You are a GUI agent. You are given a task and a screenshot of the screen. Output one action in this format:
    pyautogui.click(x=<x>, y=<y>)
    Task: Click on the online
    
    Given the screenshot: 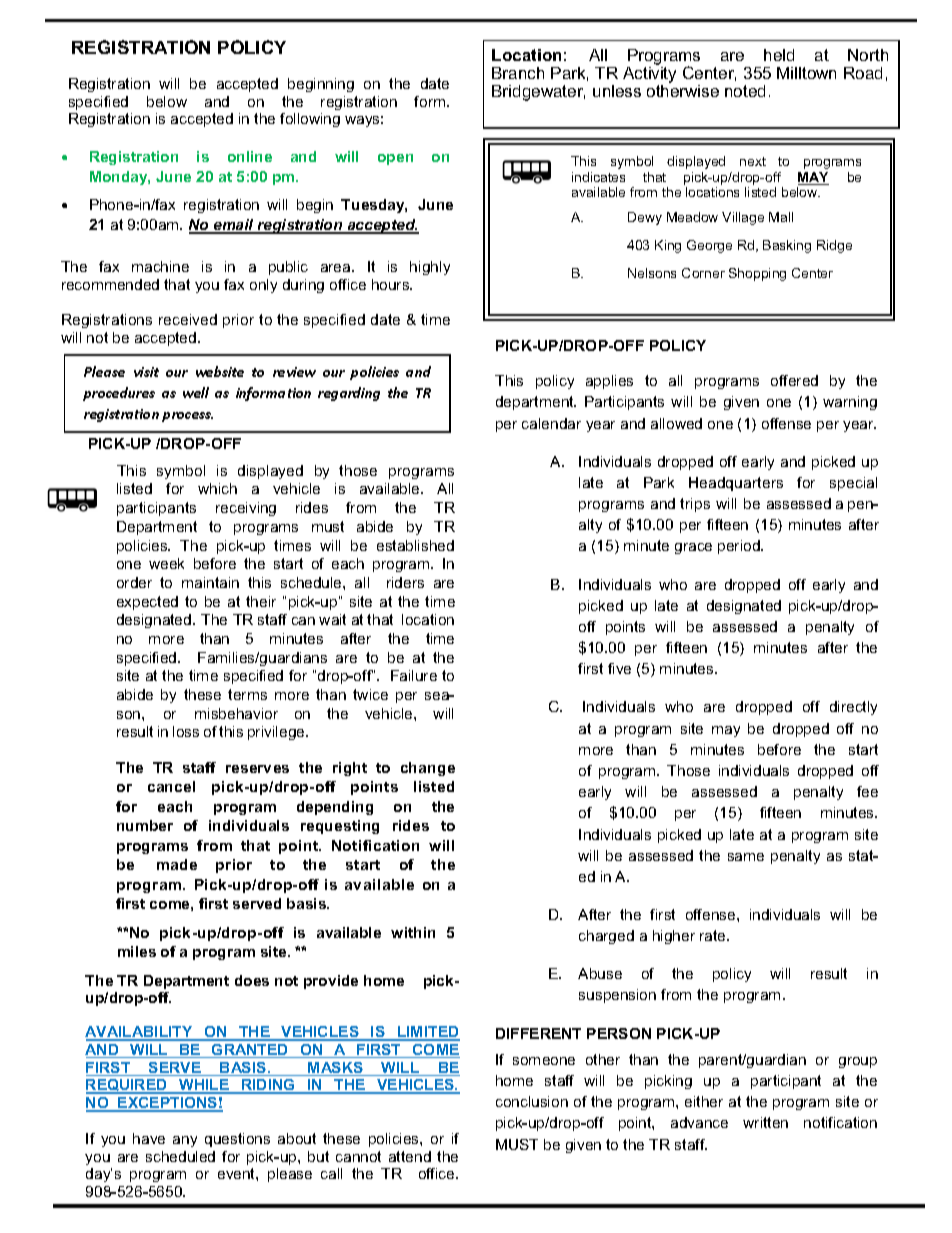 What is the action you would take?
    pyautogui.click(x=250, y=156)
